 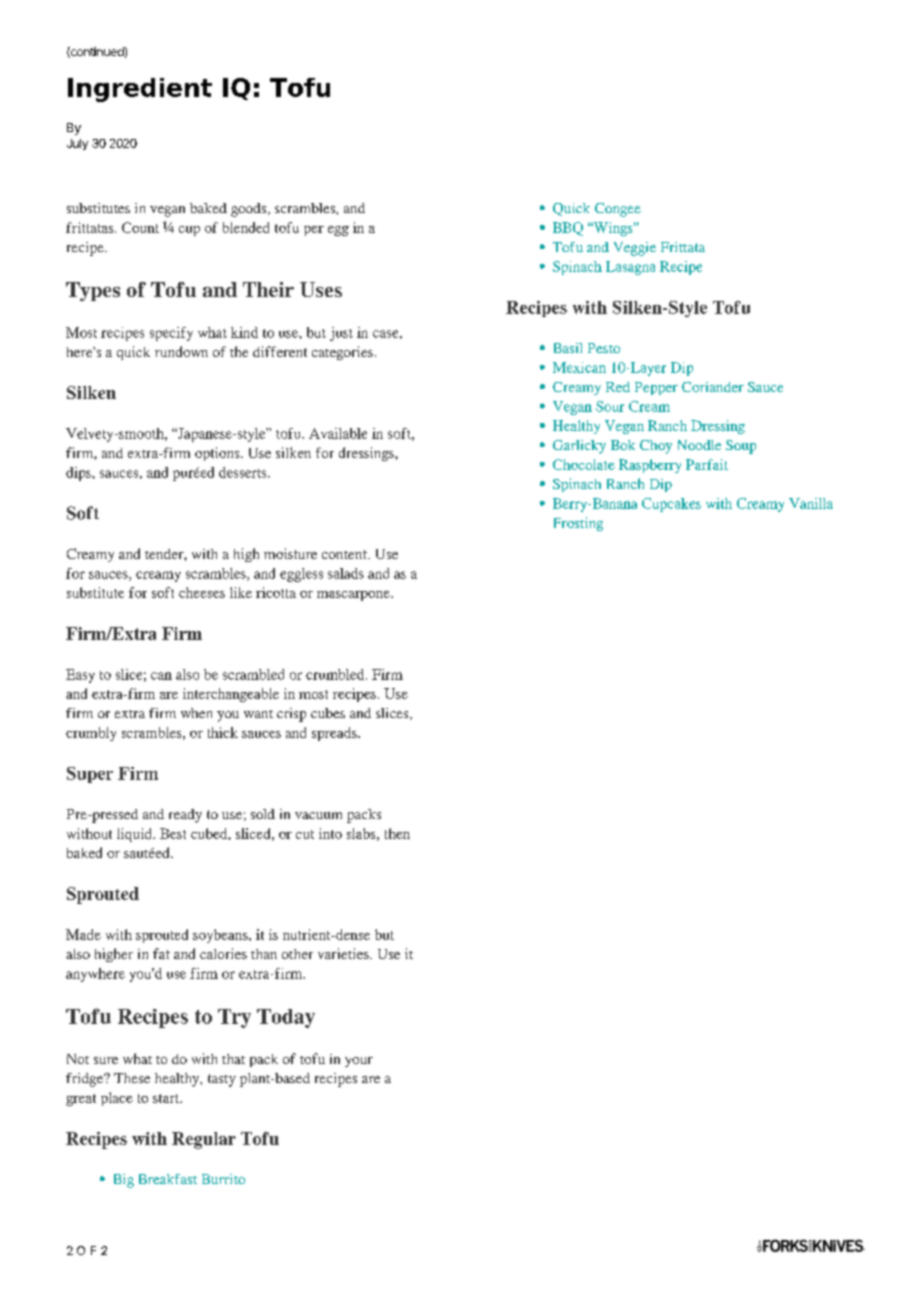 What do you see at coordinates (397, 833) in the screenshot?
I see `then` at bounding box center [397, 833].
